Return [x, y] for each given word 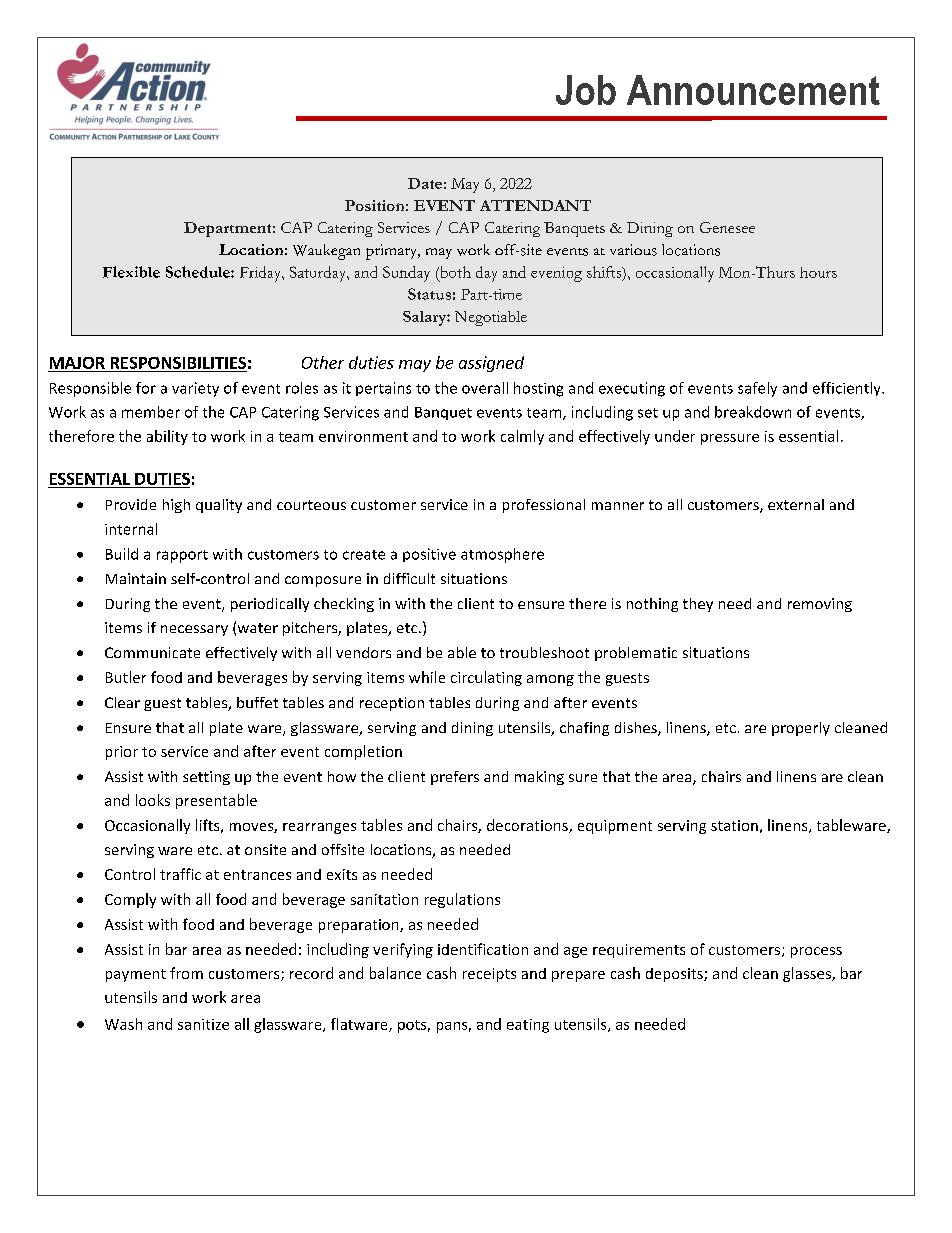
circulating [486, 678]
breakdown [753, 412]
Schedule [199, 272]
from [186, 973]
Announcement [753, 90]
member [151, 412]
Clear [122, 702]
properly [801, 729]
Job [586, 90]
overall [485, 388]
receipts [489, 975]
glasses [808, 974]
